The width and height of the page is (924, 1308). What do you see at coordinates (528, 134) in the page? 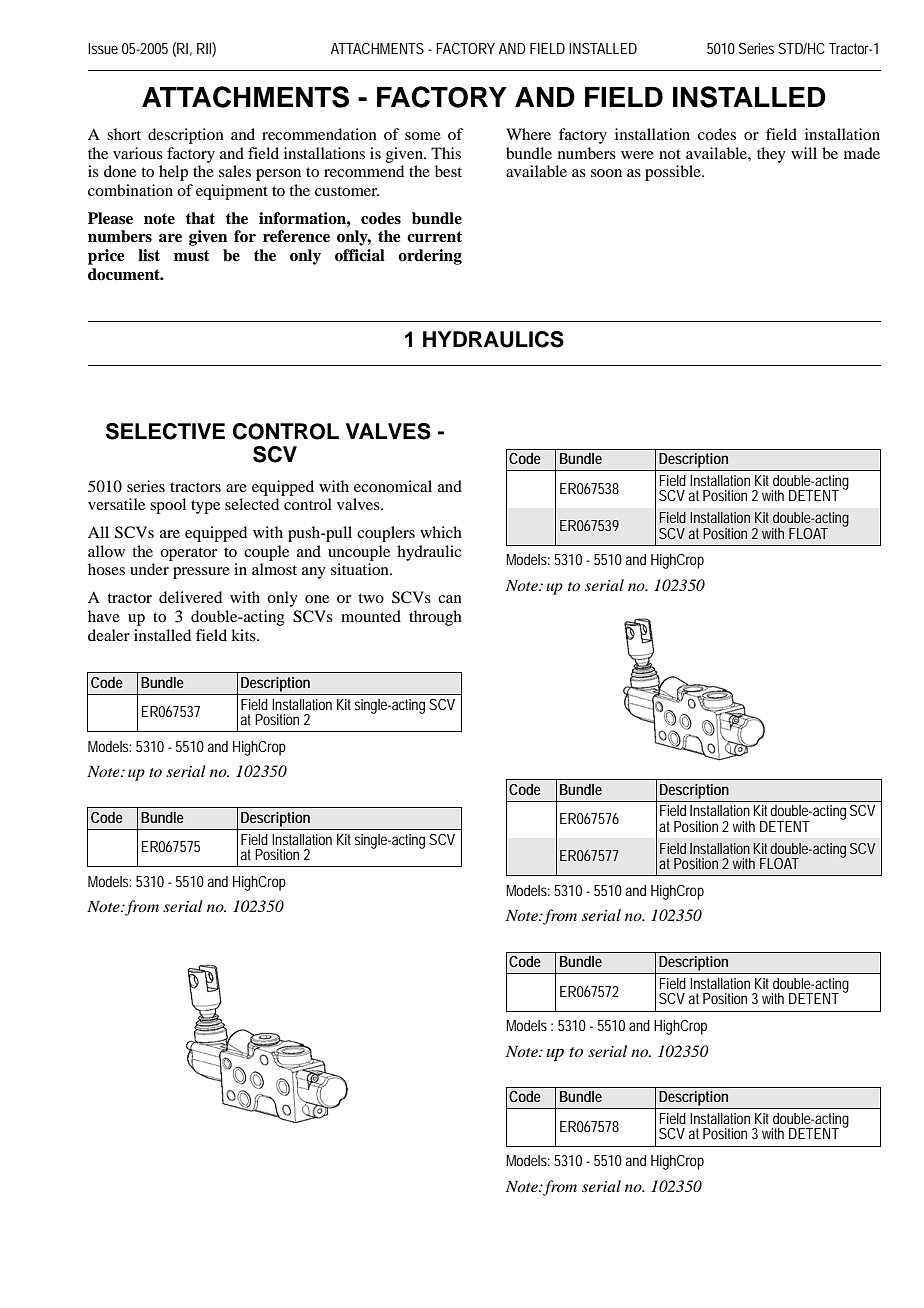
I see `Where` at bounding box center [528, 134].
